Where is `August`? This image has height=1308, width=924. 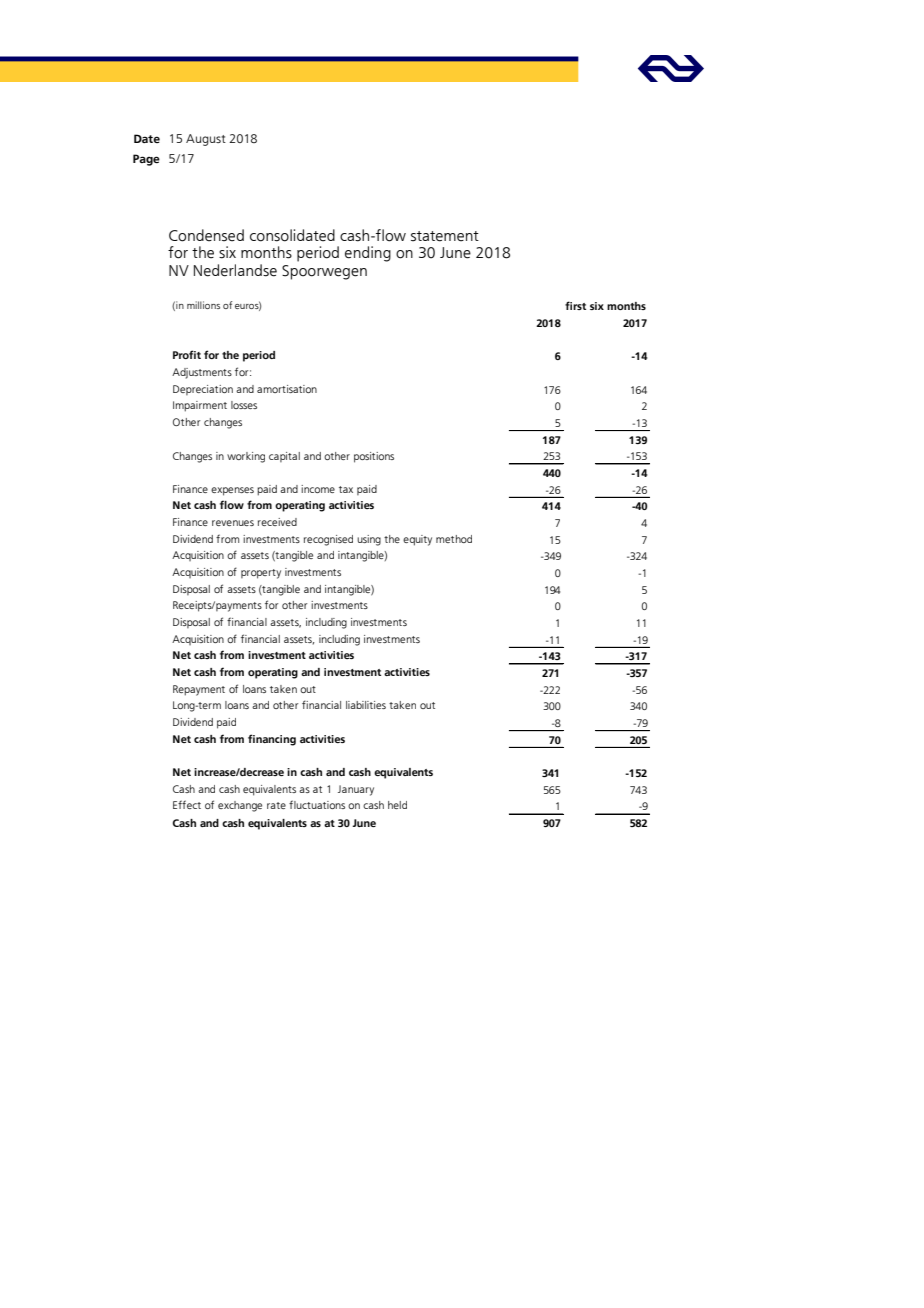
August is located at coordinates (206, 140).
